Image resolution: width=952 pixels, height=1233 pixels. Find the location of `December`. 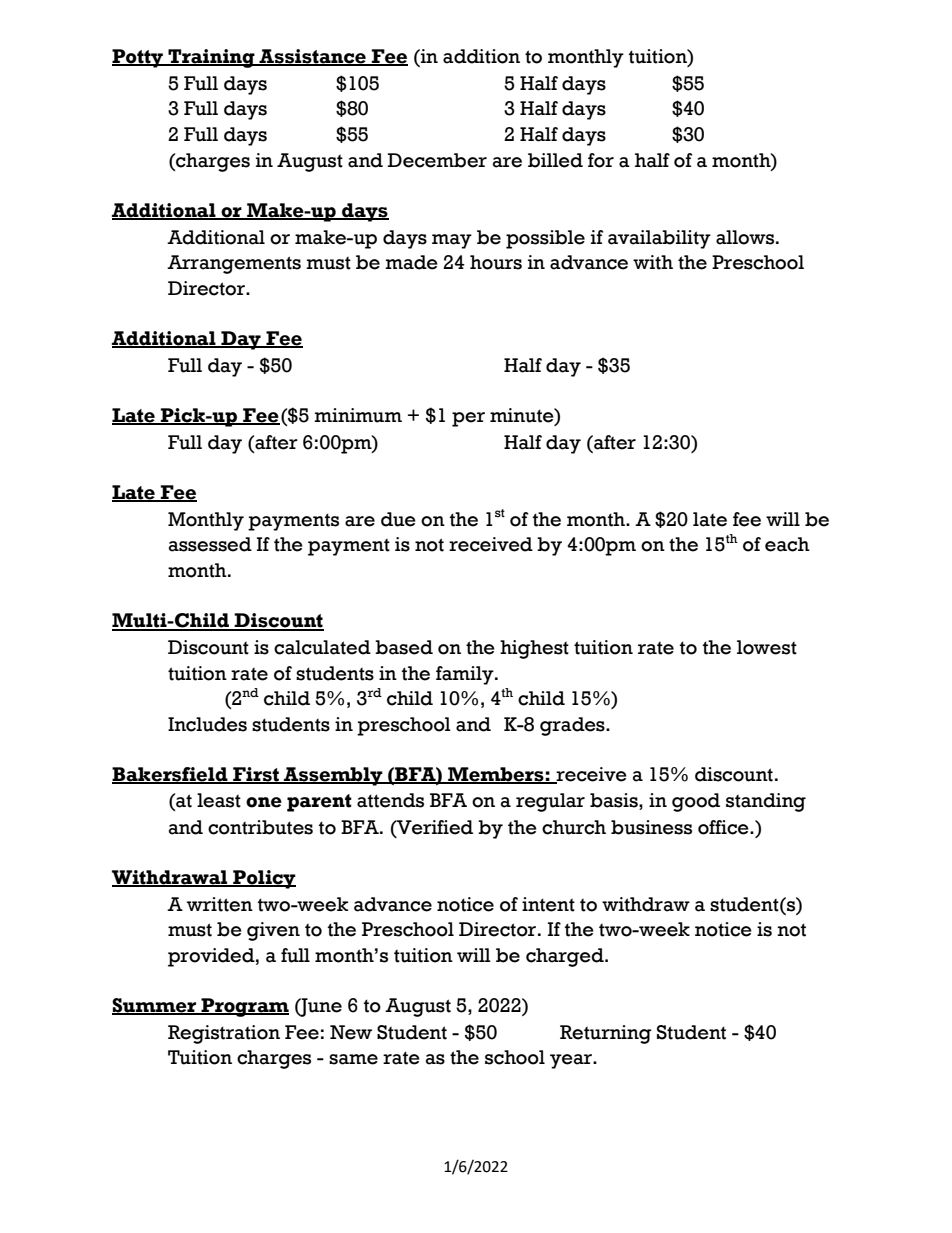

December is located at coordinates (437, 160).
